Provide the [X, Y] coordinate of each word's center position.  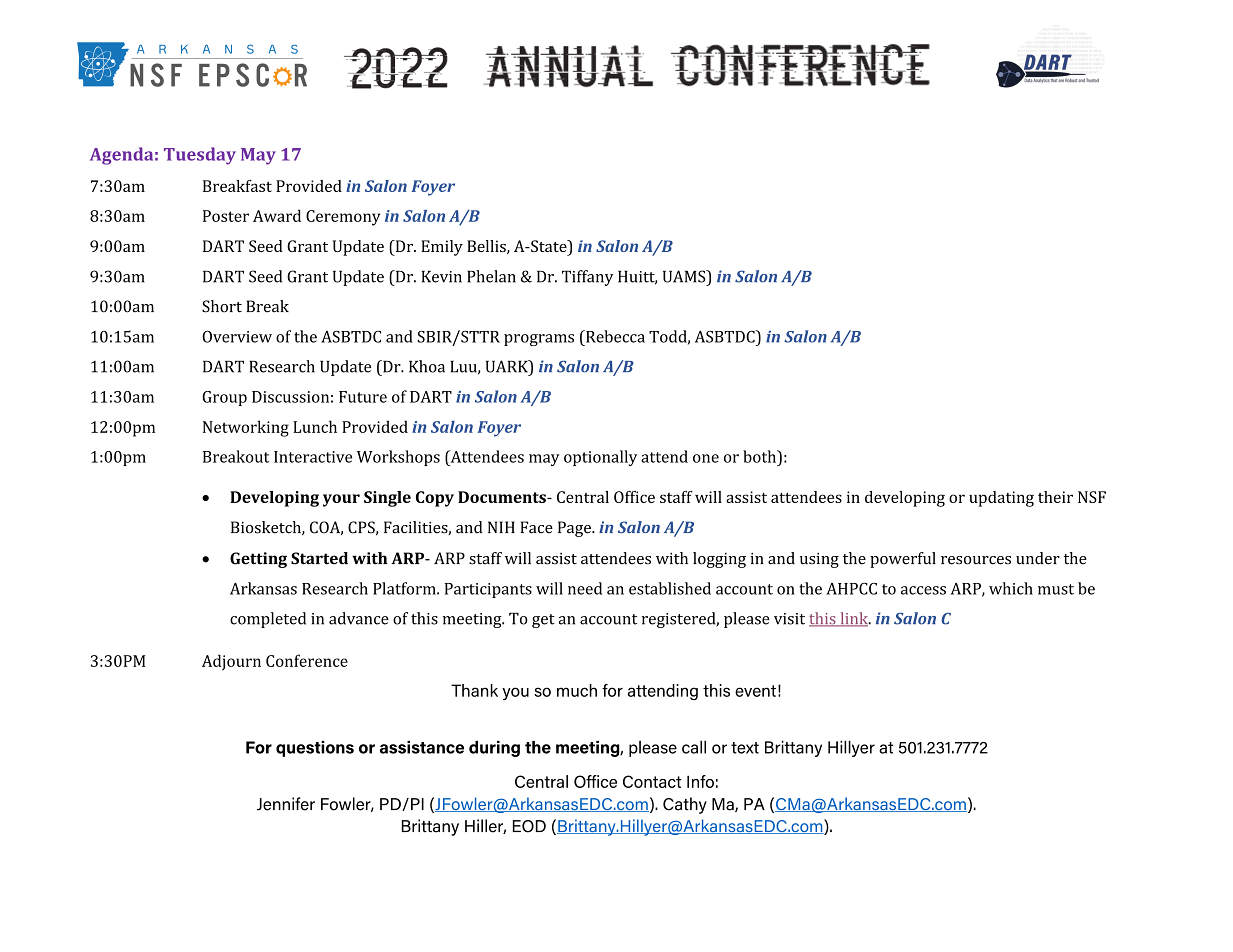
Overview [237, 337]
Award [277, 215]
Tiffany [587, 278]
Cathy [685, 805]
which [1011, 588]
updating [1001, 499]
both [761, 456]
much [577, 690]
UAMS [685, 276]
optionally [600, 458]
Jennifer [286, 804]
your [341, 500]
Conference [307, 660]
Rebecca [614, 336]
